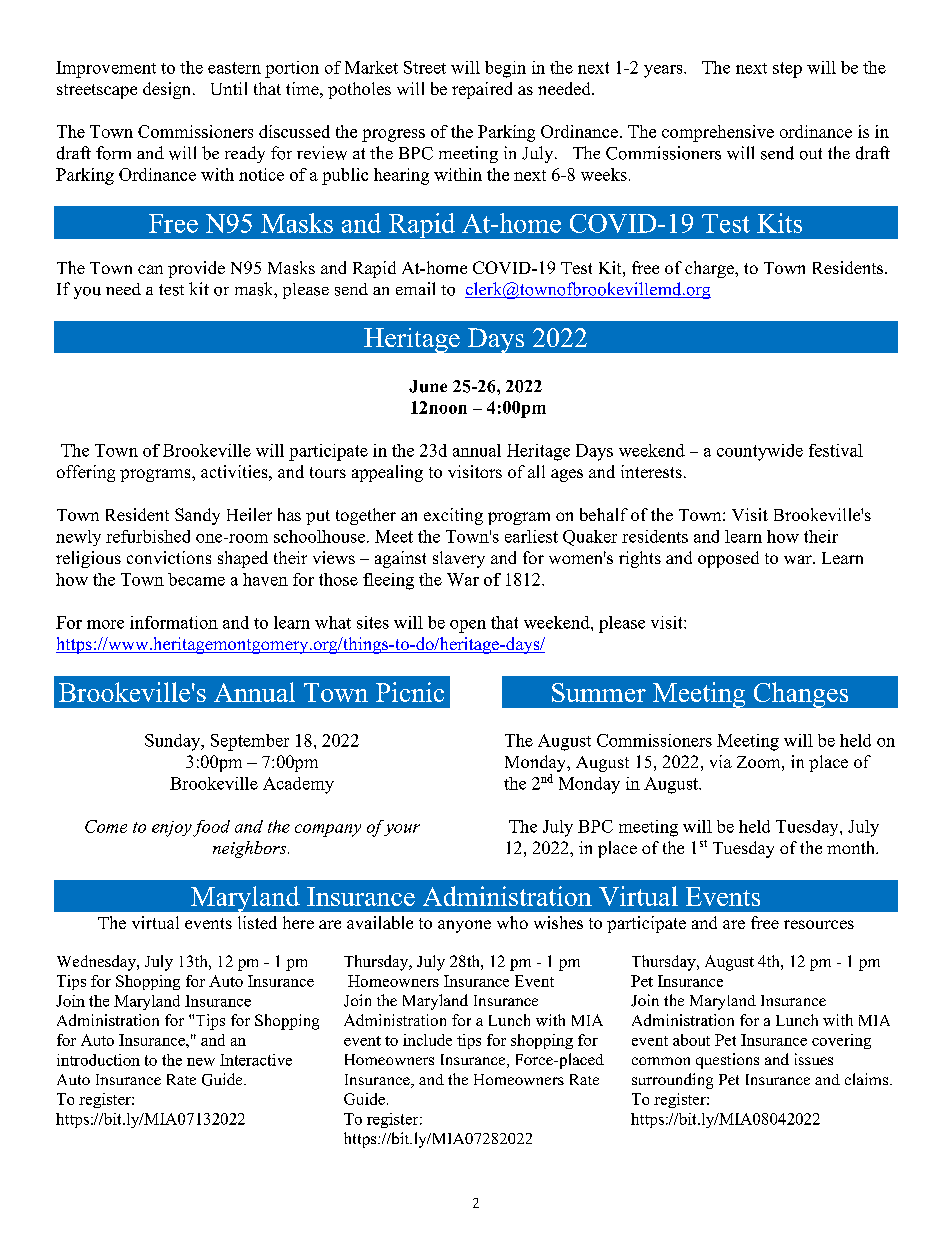  Describe the element at coordinates (427, 1040) in the screenshot. I see `include` at that location.
